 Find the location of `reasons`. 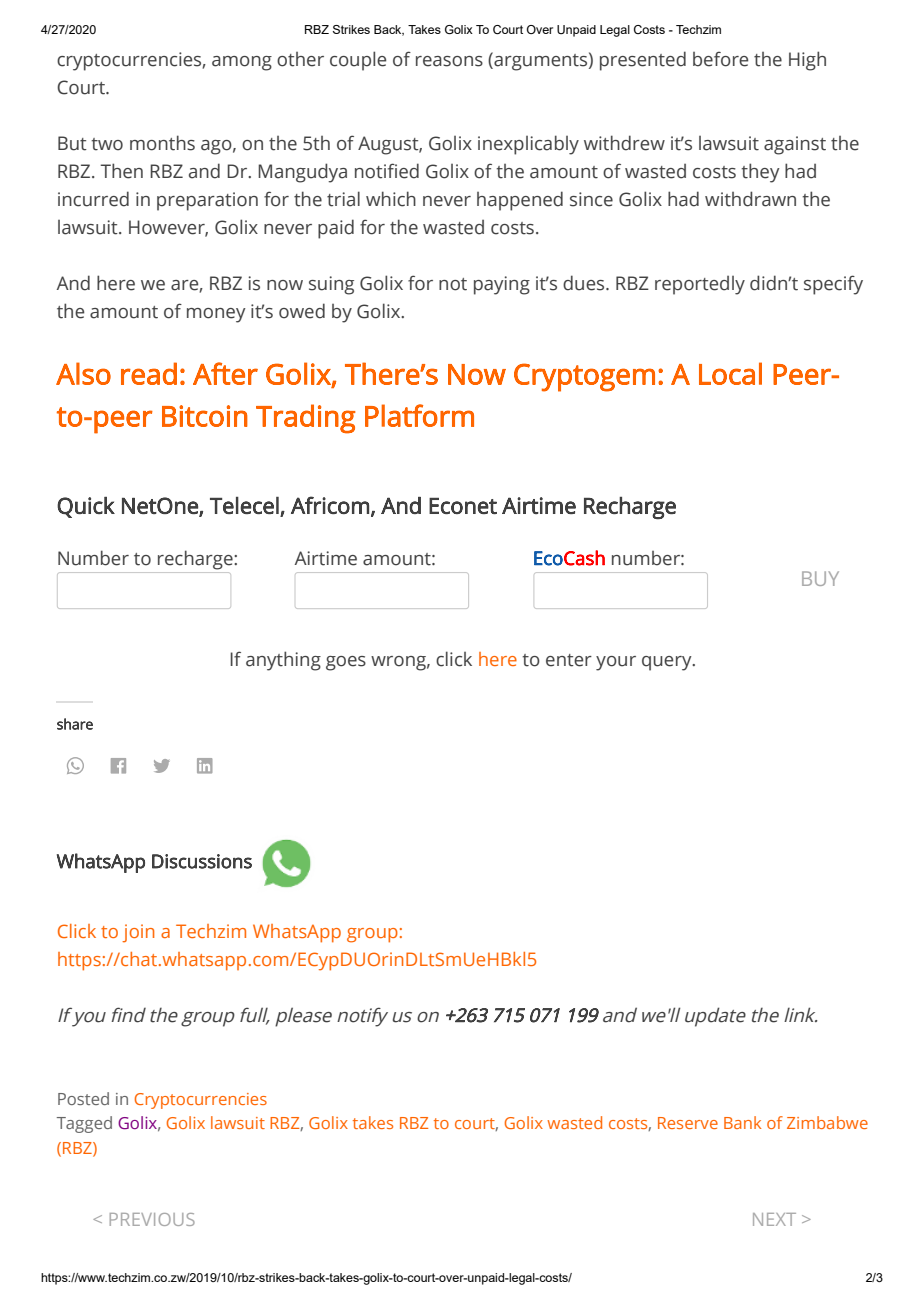

reasons is located at coordinates (449, 61).
